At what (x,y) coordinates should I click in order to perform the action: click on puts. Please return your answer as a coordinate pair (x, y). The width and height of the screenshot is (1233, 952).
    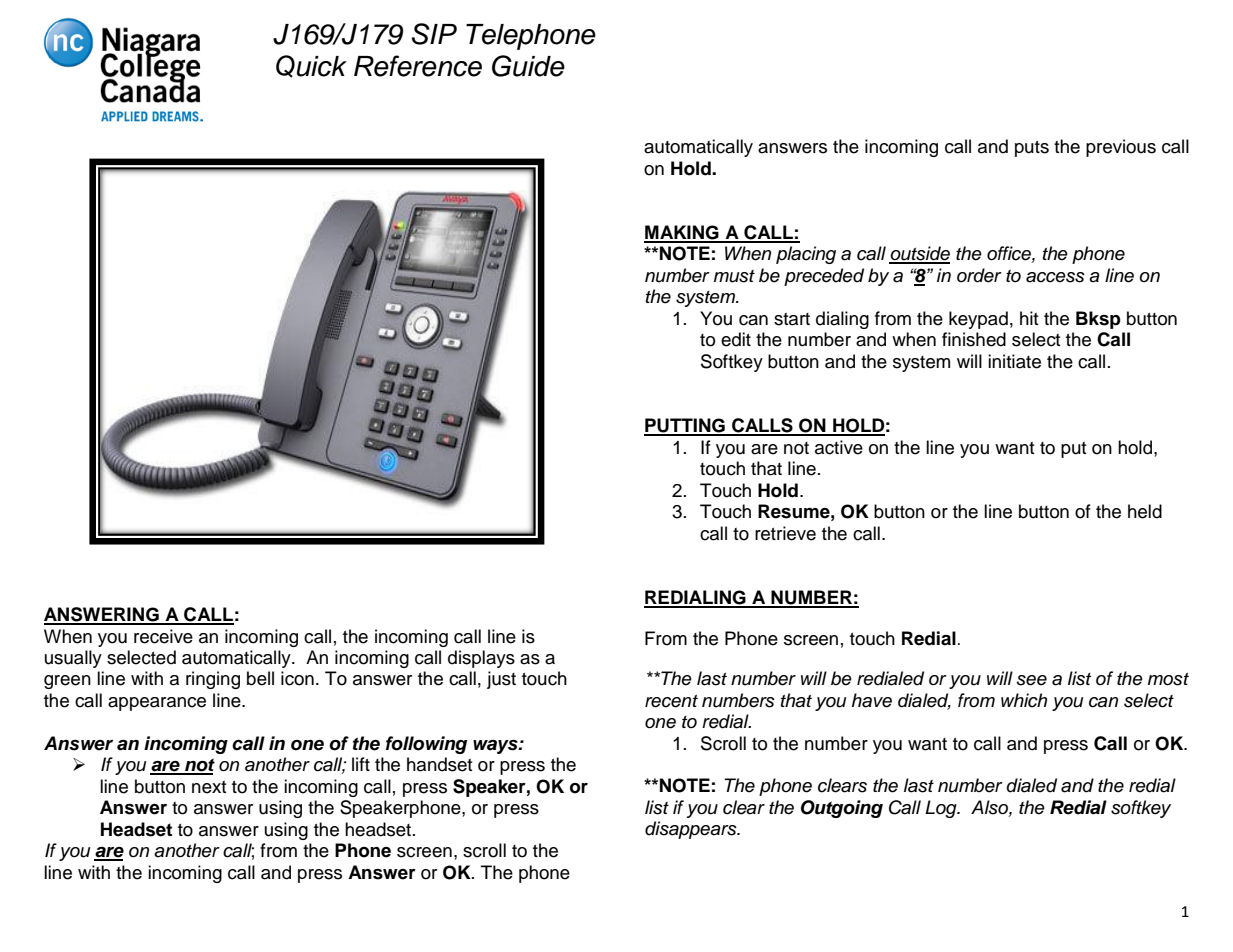
    Looking at the image, I should click on (1032, 149).
